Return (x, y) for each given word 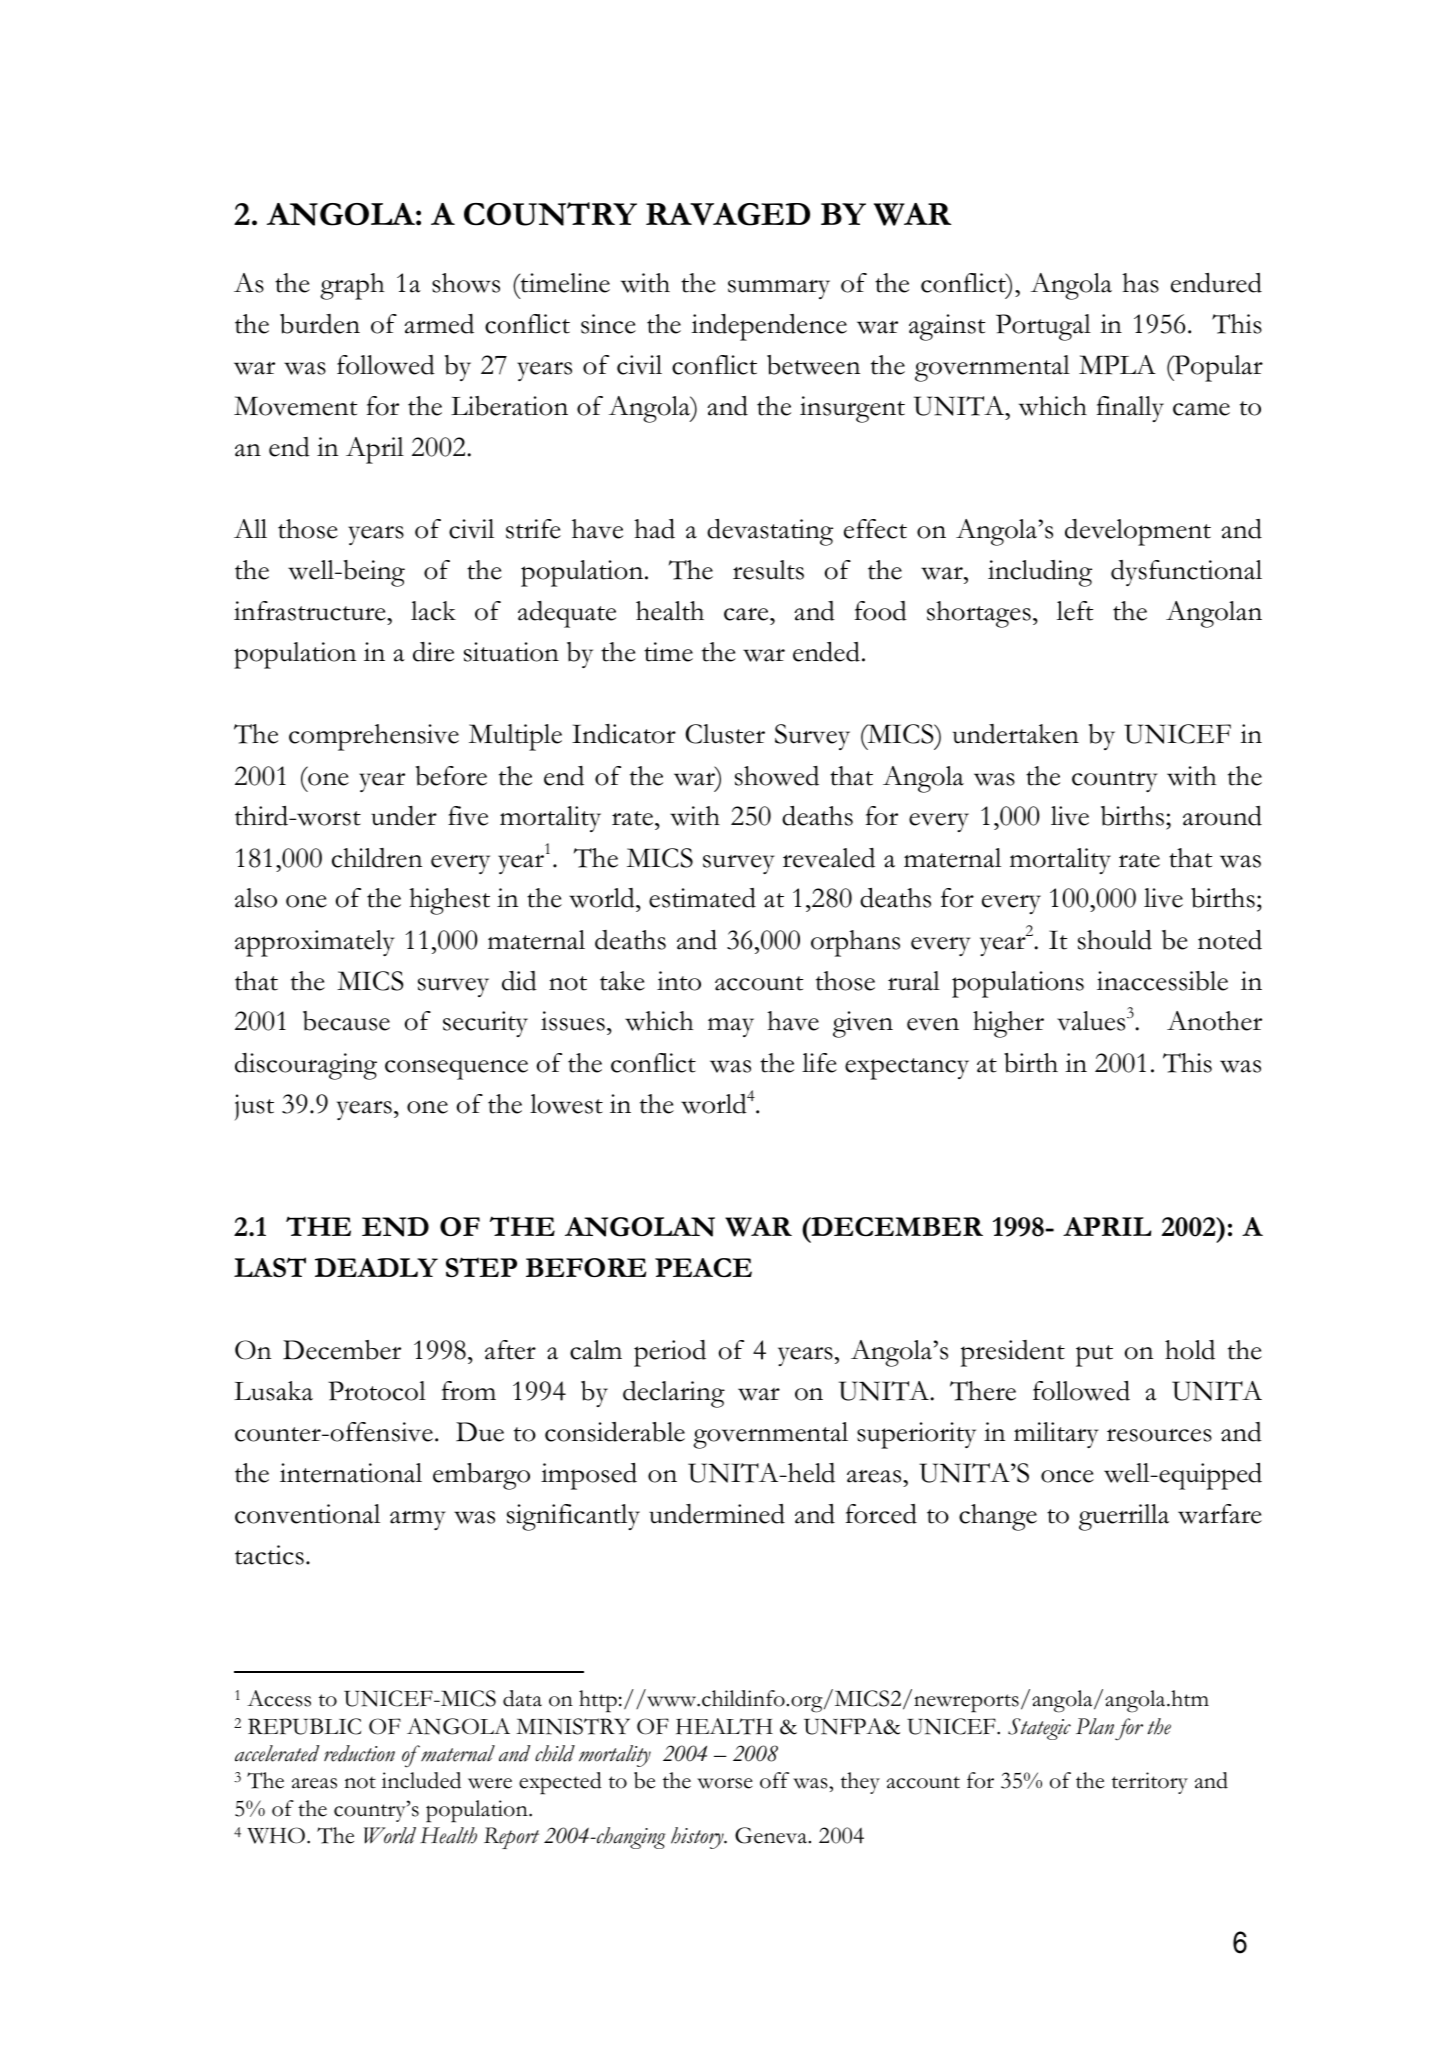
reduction (359, 1753)
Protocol (377, 1391)
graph (352, 286)
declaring (674, 1394)
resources (1159, 1435)
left (1075, 611)
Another (1214, 1021)
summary (779, 289)
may (731, 1027)
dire (433, 652)
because (346, 1021)
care (747, 614)
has (1140, 283)
